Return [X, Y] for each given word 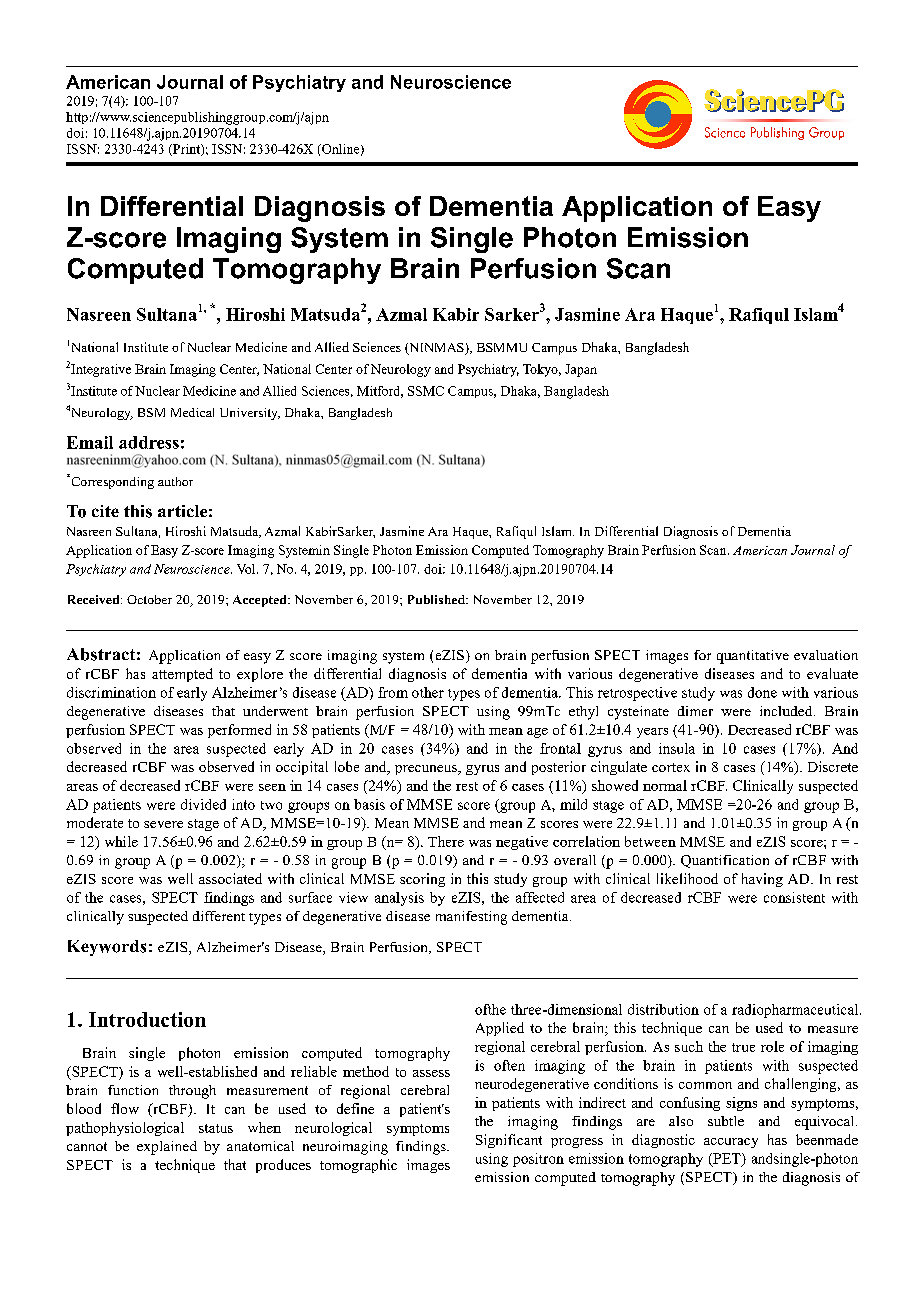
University [250, 414]
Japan [581, 370]
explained [167, 1148]
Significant [509, 1141]
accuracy [731, 1143]
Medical [192, 412]
